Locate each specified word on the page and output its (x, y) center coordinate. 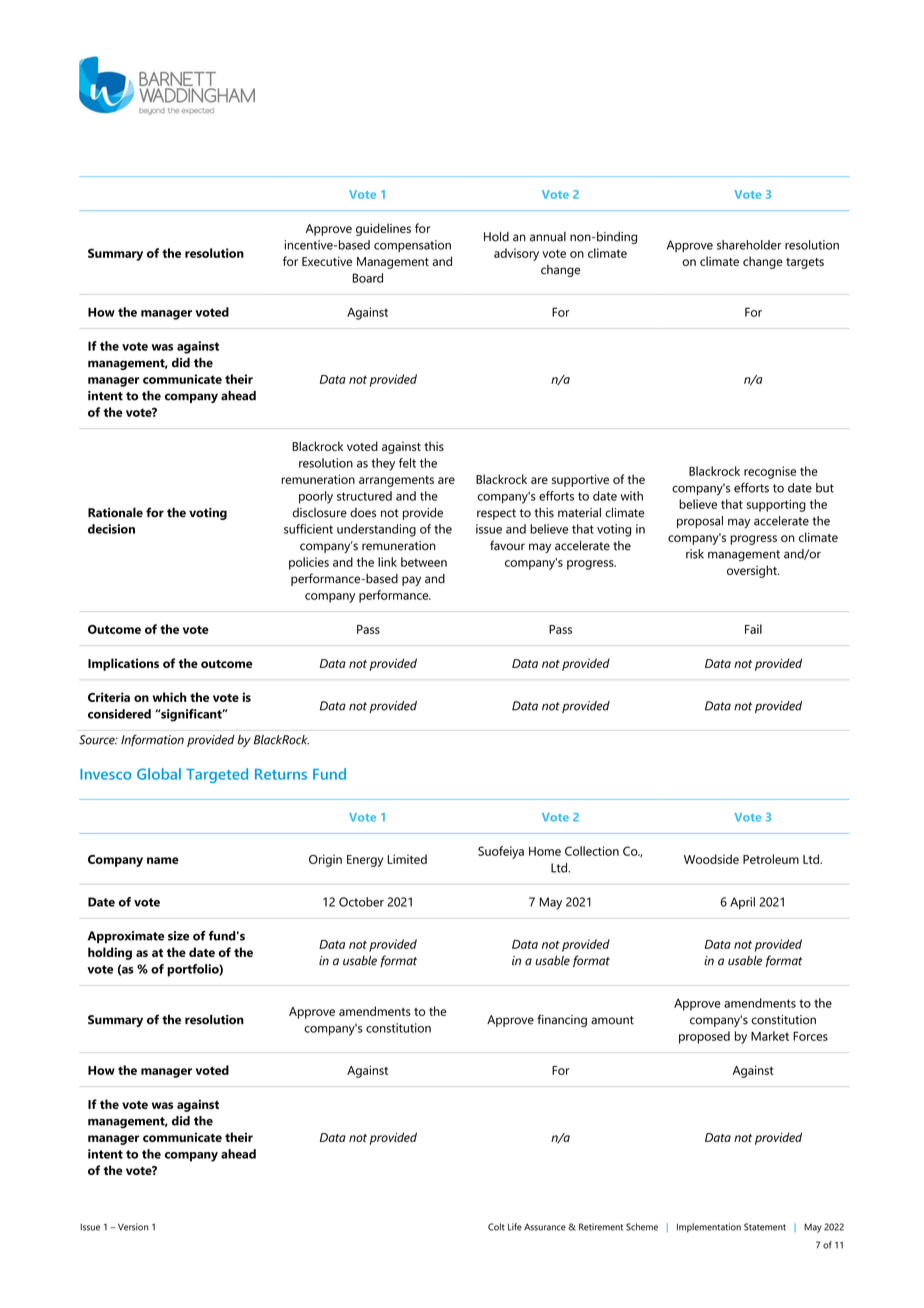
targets (805, 263)
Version (133, 1227)
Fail (753, 629)
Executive (327, 261)
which (170, 697)
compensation (412, 246)
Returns (281, 774)
